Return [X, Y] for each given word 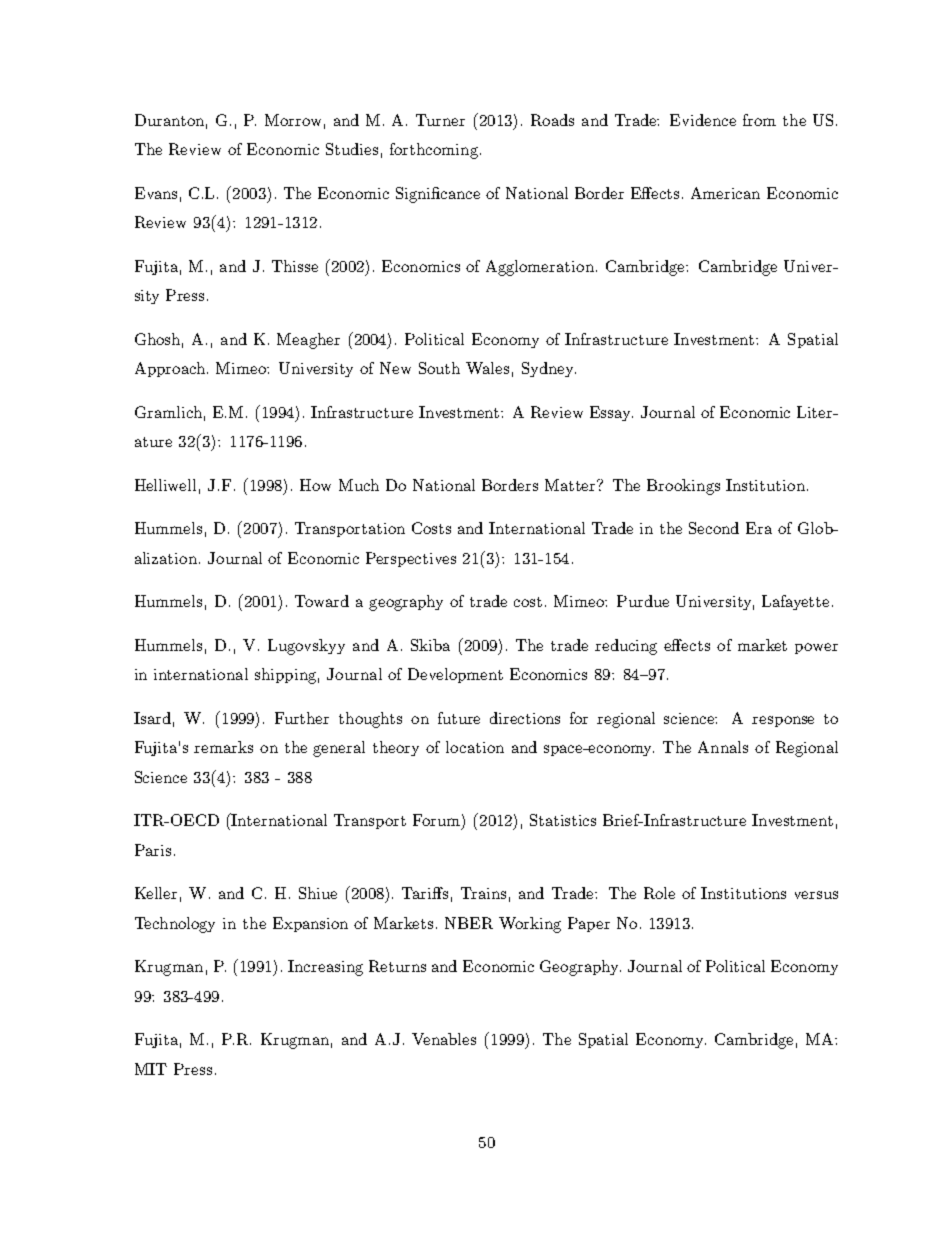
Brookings [683, 487]
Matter [571, 485]
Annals [723, 747]
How [315, 485]
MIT [151, 1069]
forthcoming [434, 151]
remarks [223, 747]
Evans [156, 193]
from [759, 120]
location [475, 747]
